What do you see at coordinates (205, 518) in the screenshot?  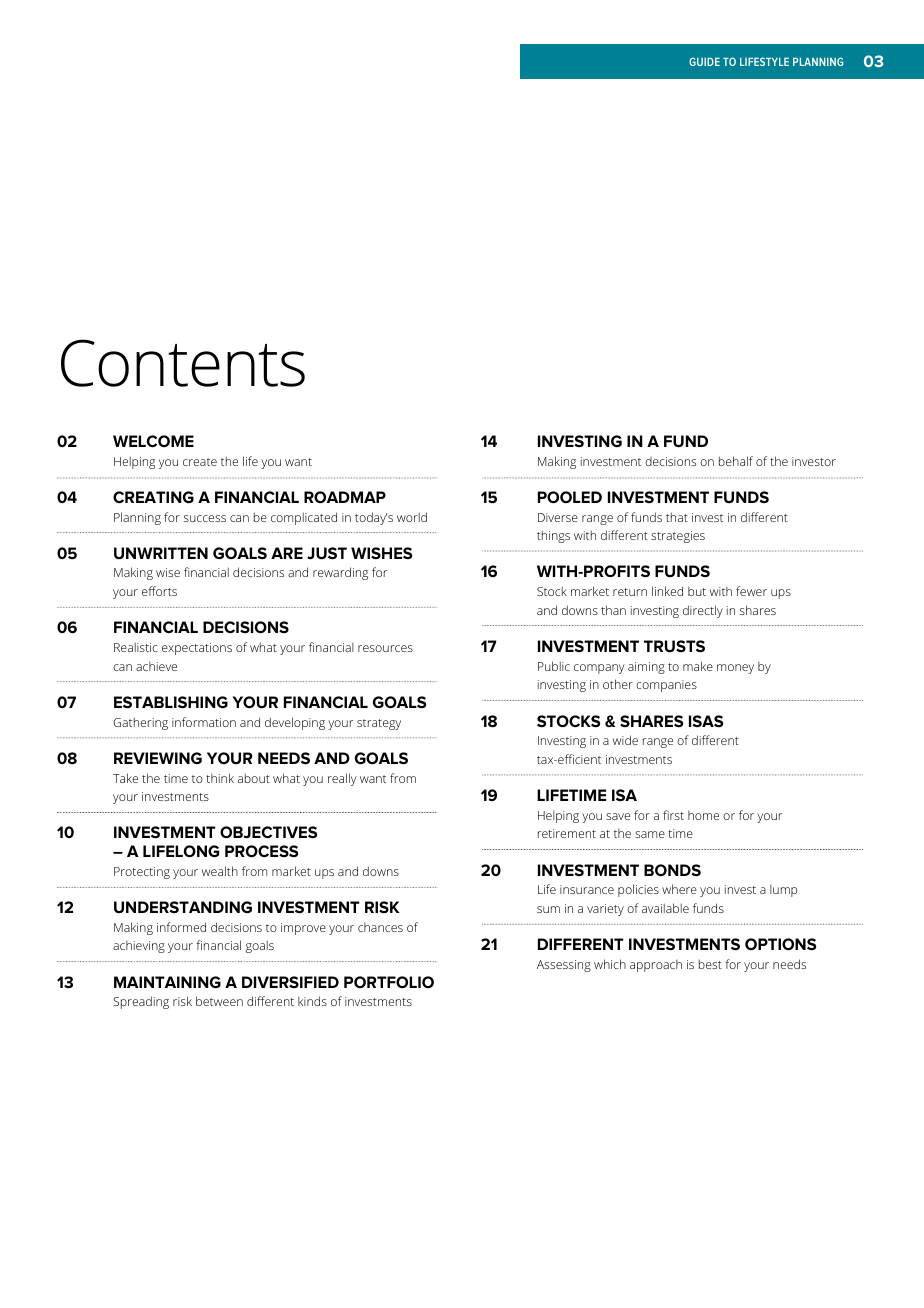 I see `success` at bounding box center [205, 518].
